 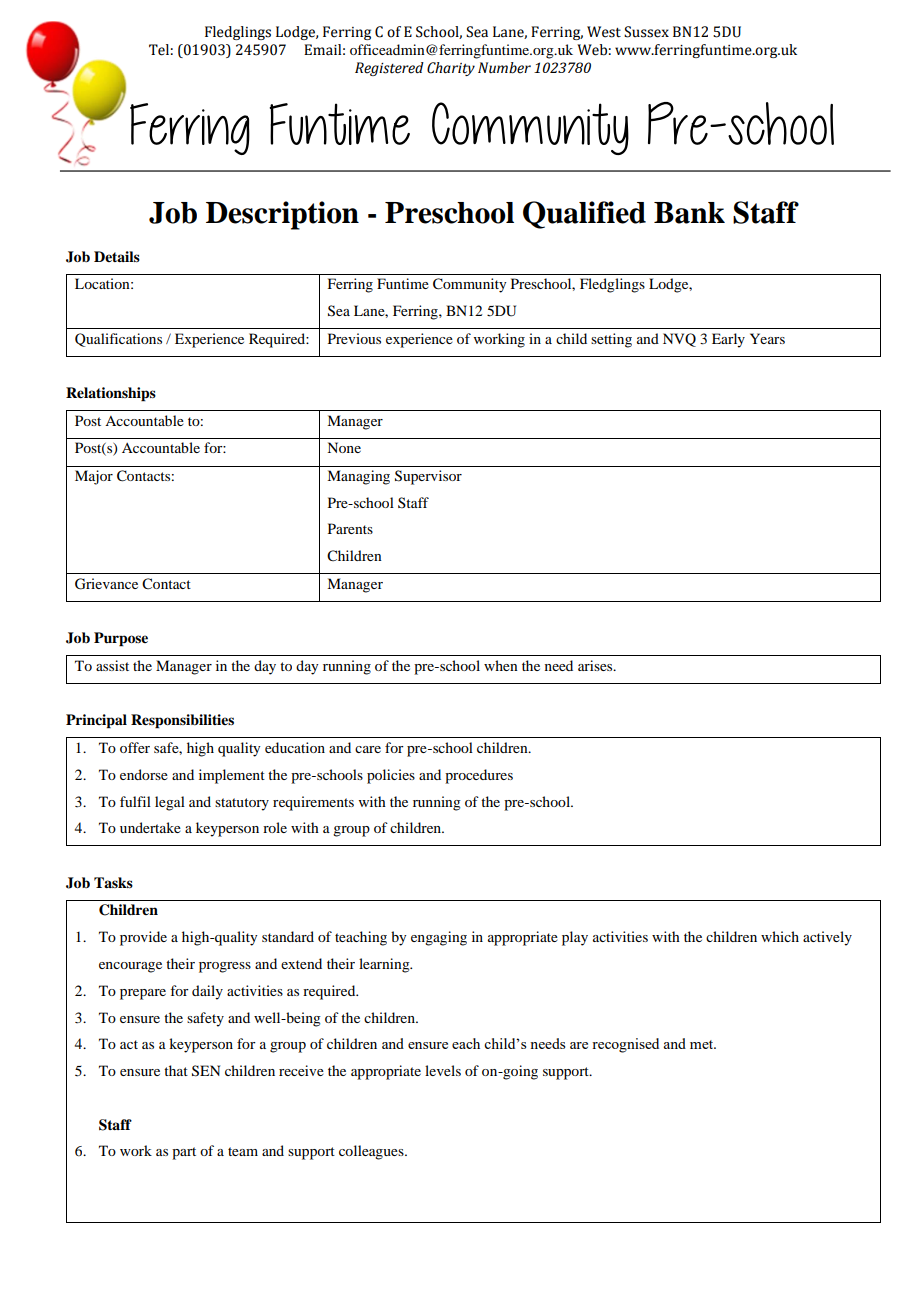 What do you see at coordinates (728, 340) in the screenshot?
I see `Early` at bounding box center [728, 340].
